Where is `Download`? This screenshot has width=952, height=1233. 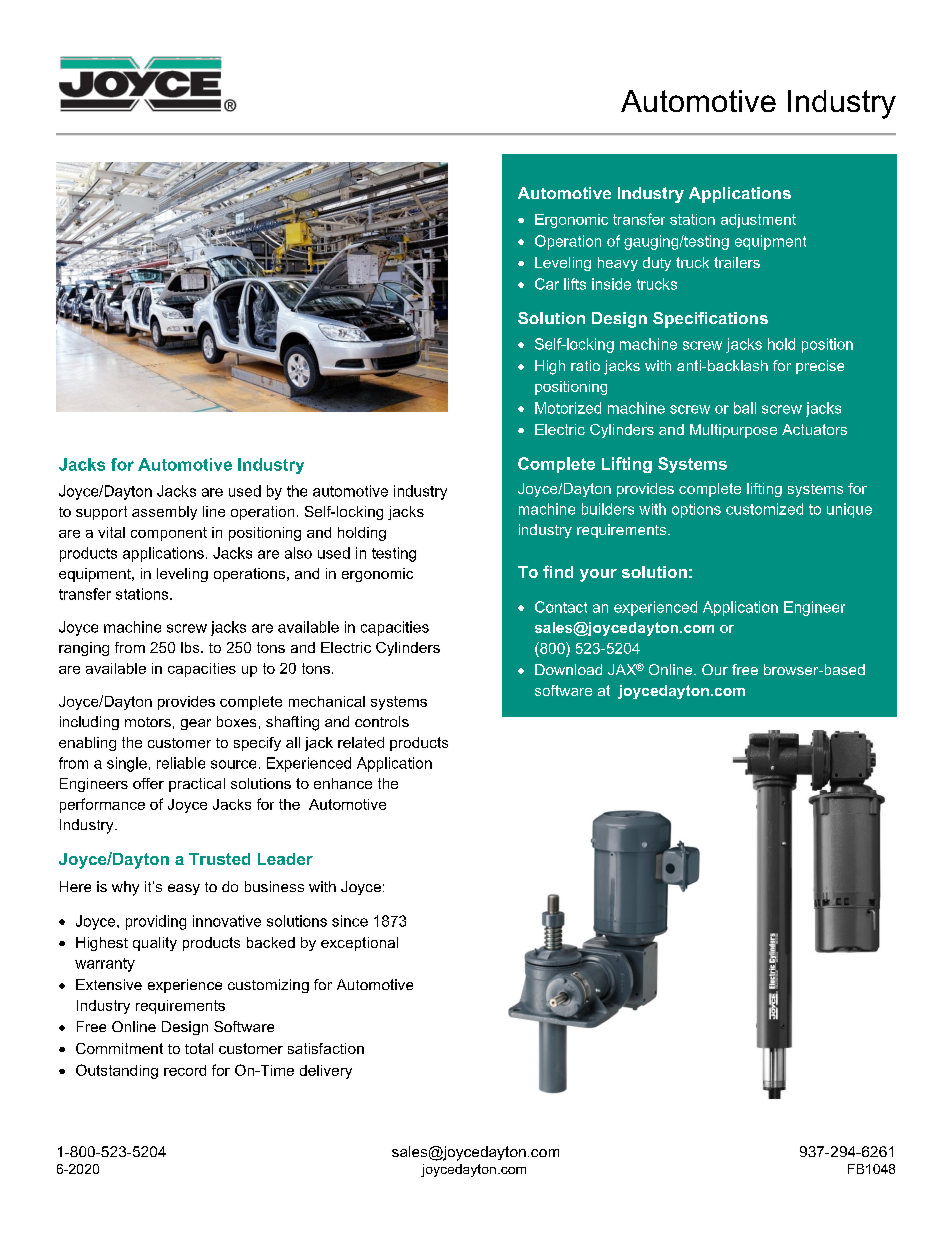 Download is located at coordinates (568, 669).
